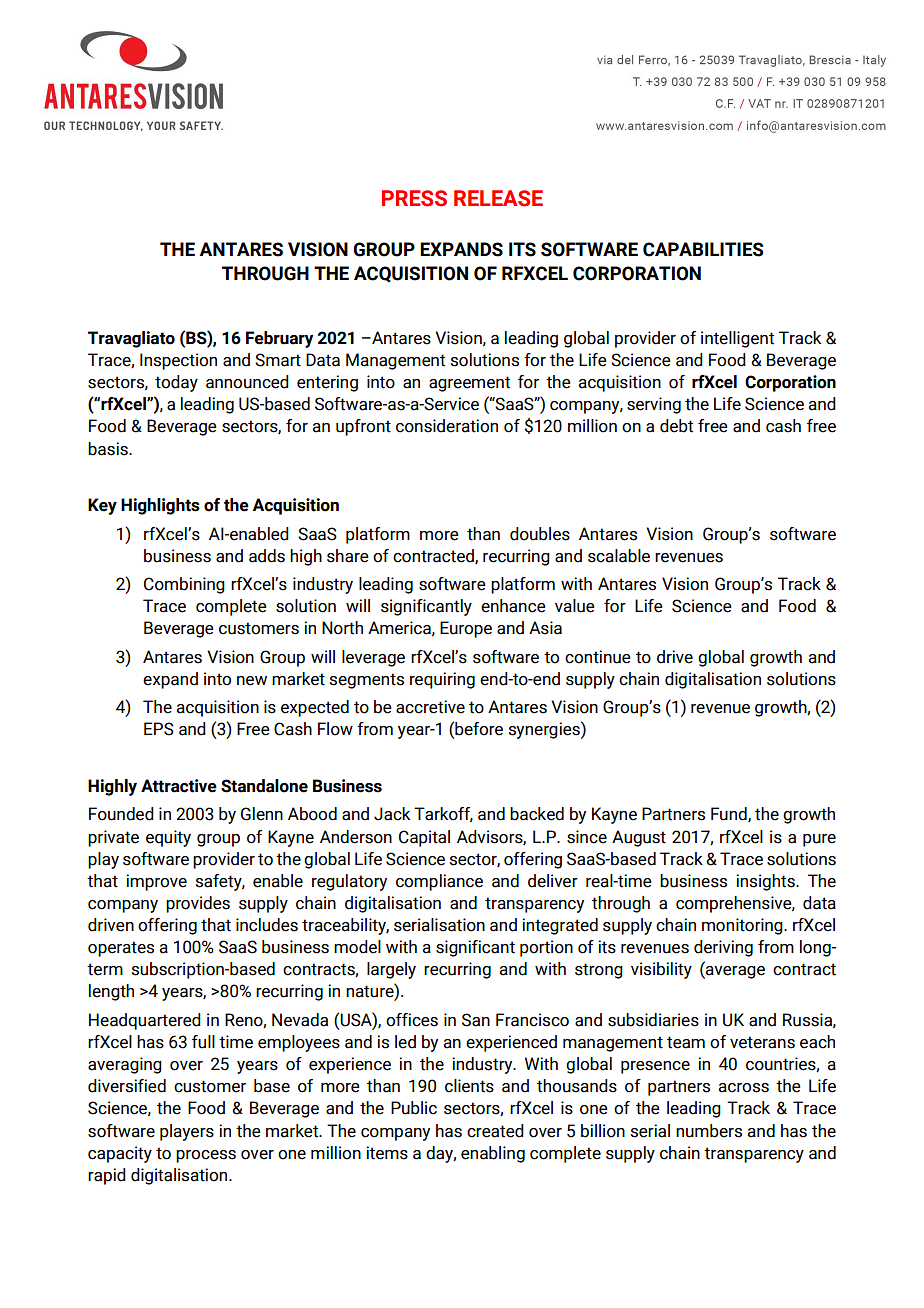 Image resolution: width=924 pixels, height=1308 pixels. What do you see at coordinates (498, 198) in the screenshot?
I see `RELEASE` at bounding box center [498, 198].
